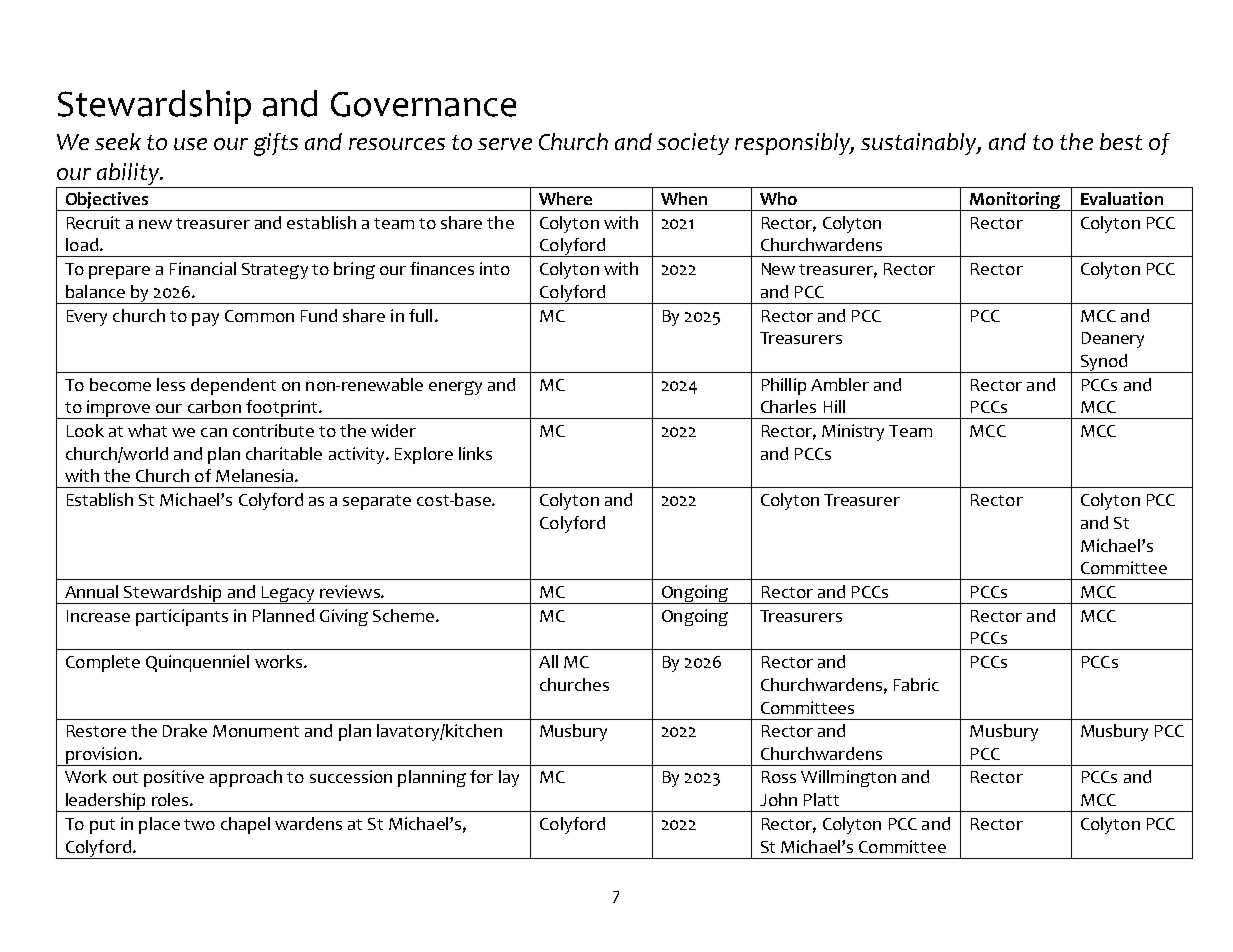  Describe the element at coordinates (1104, 363) in the screenshot. I see `Synod` at that location.
